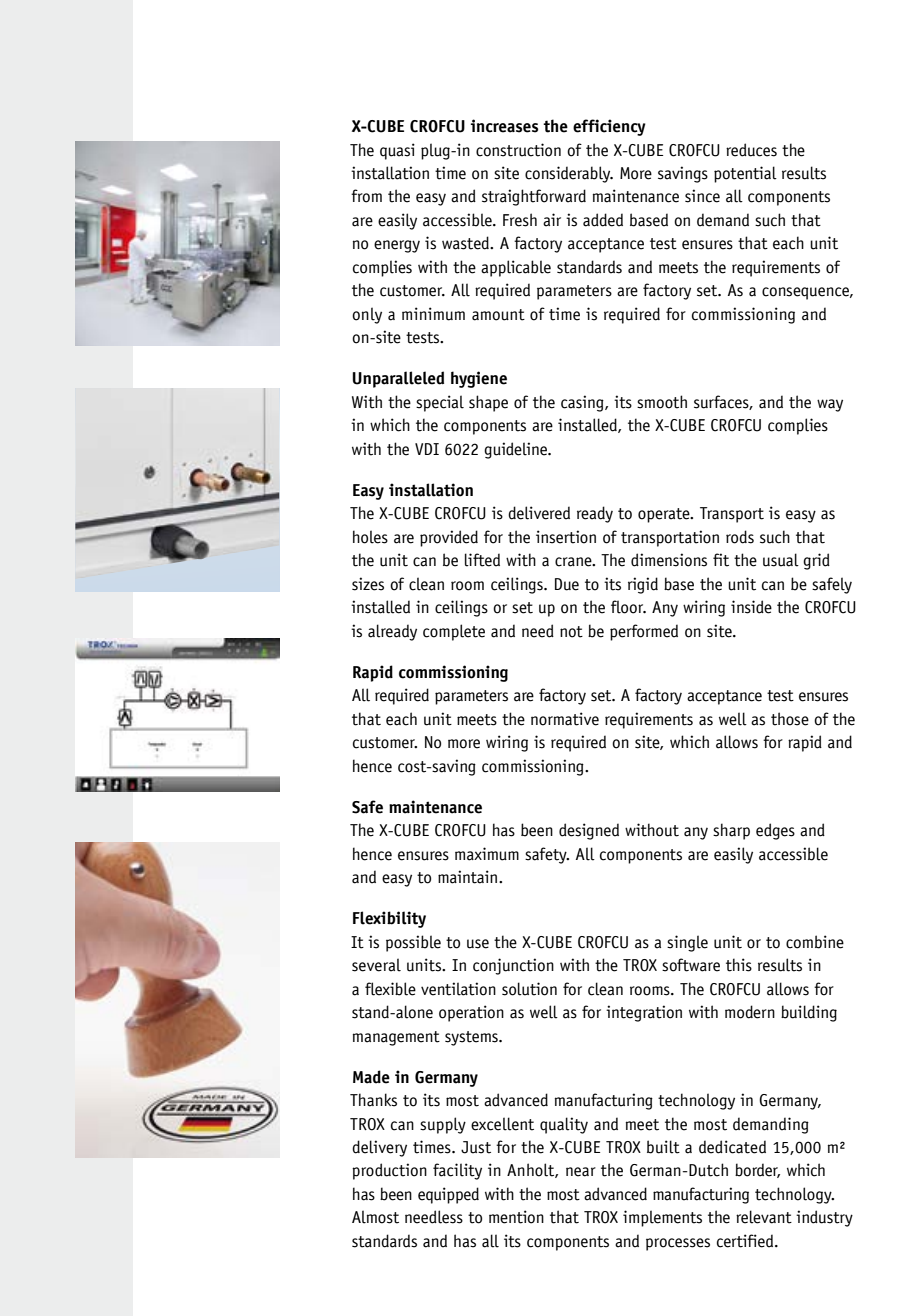 This document has width=922, height=1316. Describe the element at coordinates (397, 151) in the document. I see `quasi` at that location.
